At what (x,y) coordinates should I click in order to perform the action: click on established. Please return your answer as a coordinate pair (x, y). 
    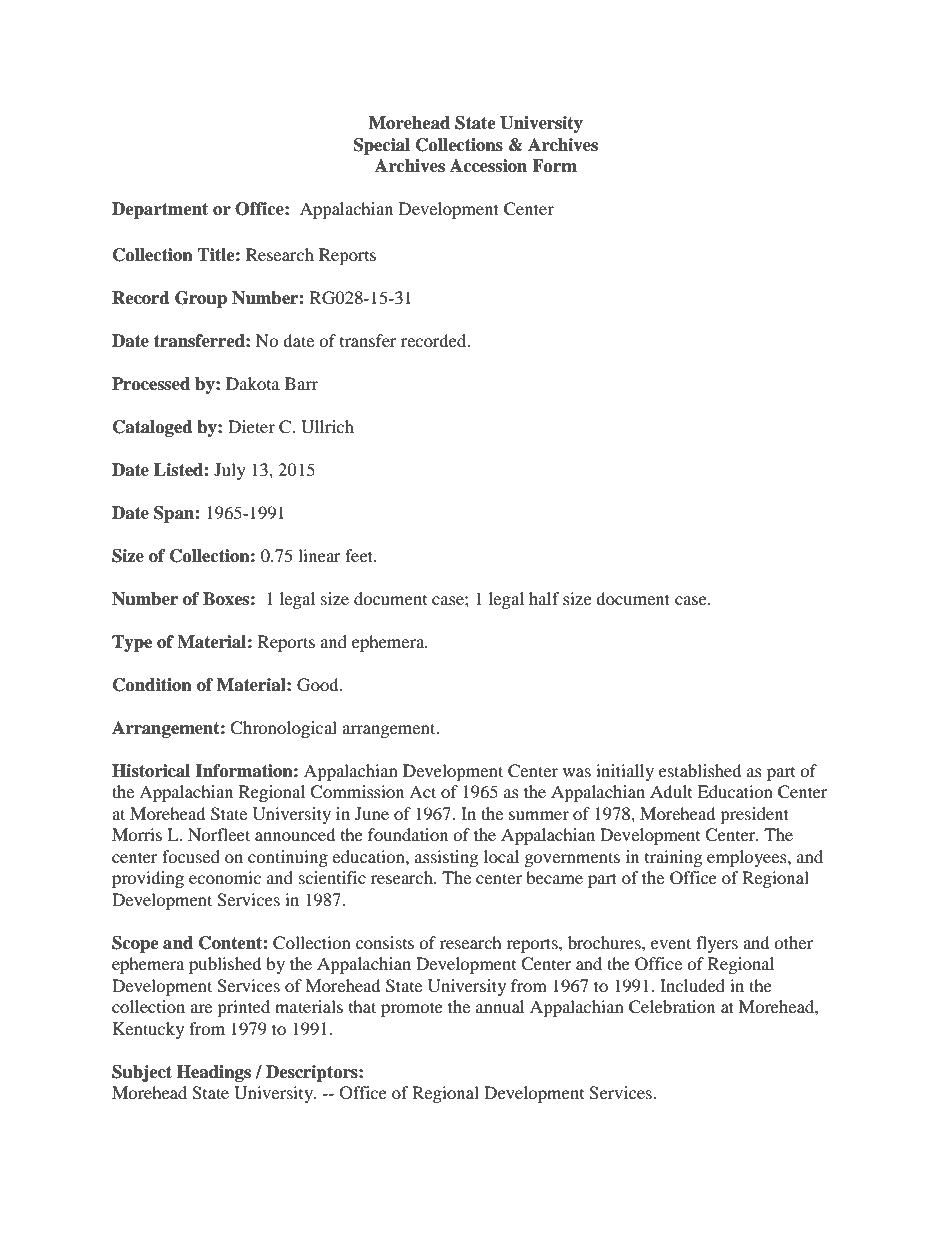
    Looking at the image, I should click on (700, 770).
